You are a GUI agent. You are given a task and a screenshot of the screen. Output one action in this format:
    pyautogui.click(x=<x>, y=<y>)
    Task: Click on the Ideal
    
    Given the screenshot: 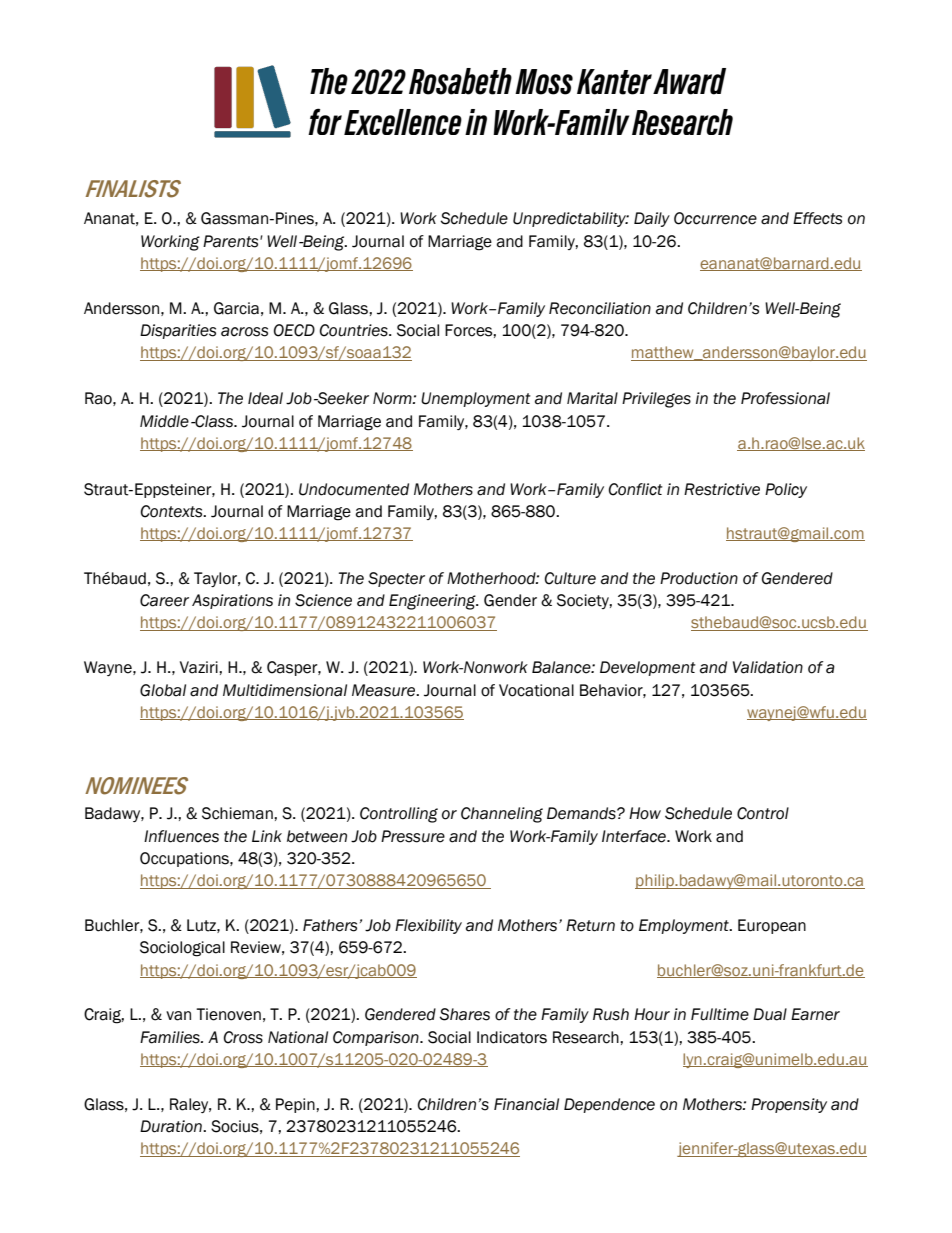 What is the action you would take?
    pyautogui.click(x=265, y=398)
